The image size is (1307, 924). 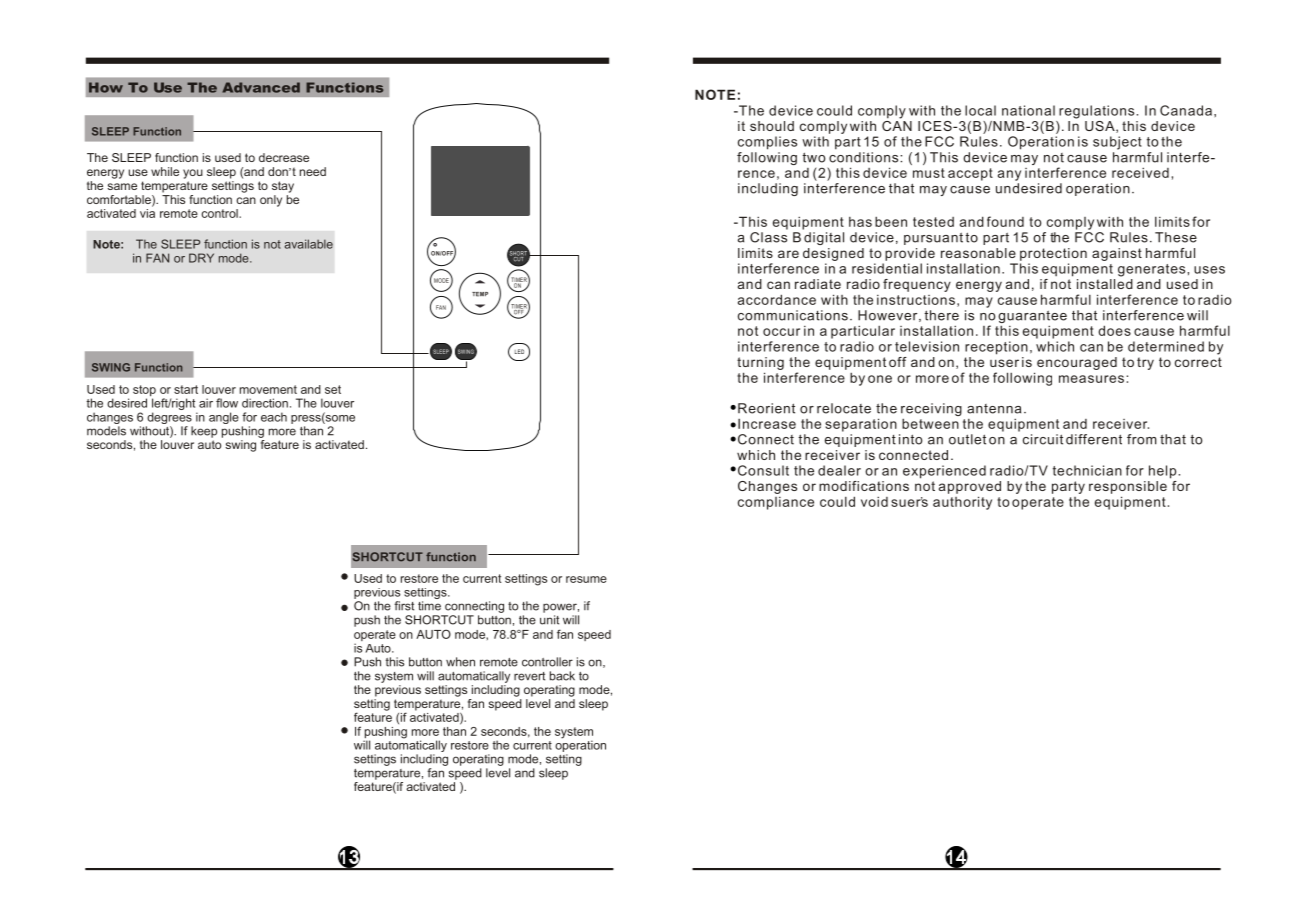 What do you see at coordinates (772, 126) in the image?
I see `should` at bounding box center [772, 126].
